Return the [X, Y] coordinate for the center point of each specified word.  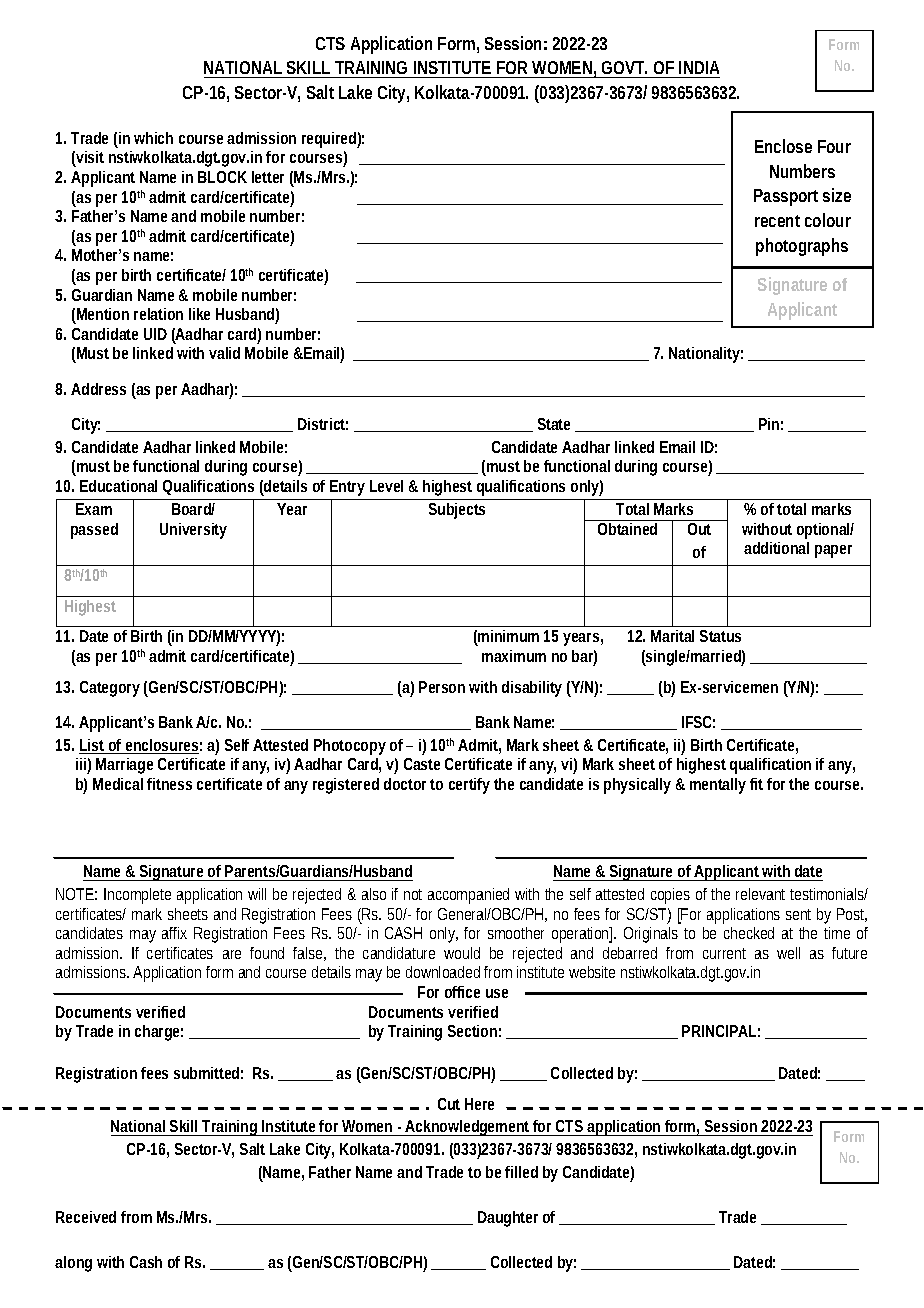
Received [86, 1217]
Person [442, 687]
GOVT [624, 67]
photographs [802, 247]
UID [155, 334]
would [462, 953]
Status [720, 636]
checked [749, 933]
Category [110, 689]
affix [174, 933]
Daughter [508, 1219]
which [153, 138]
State [554, 424]
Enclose [783, 146]
